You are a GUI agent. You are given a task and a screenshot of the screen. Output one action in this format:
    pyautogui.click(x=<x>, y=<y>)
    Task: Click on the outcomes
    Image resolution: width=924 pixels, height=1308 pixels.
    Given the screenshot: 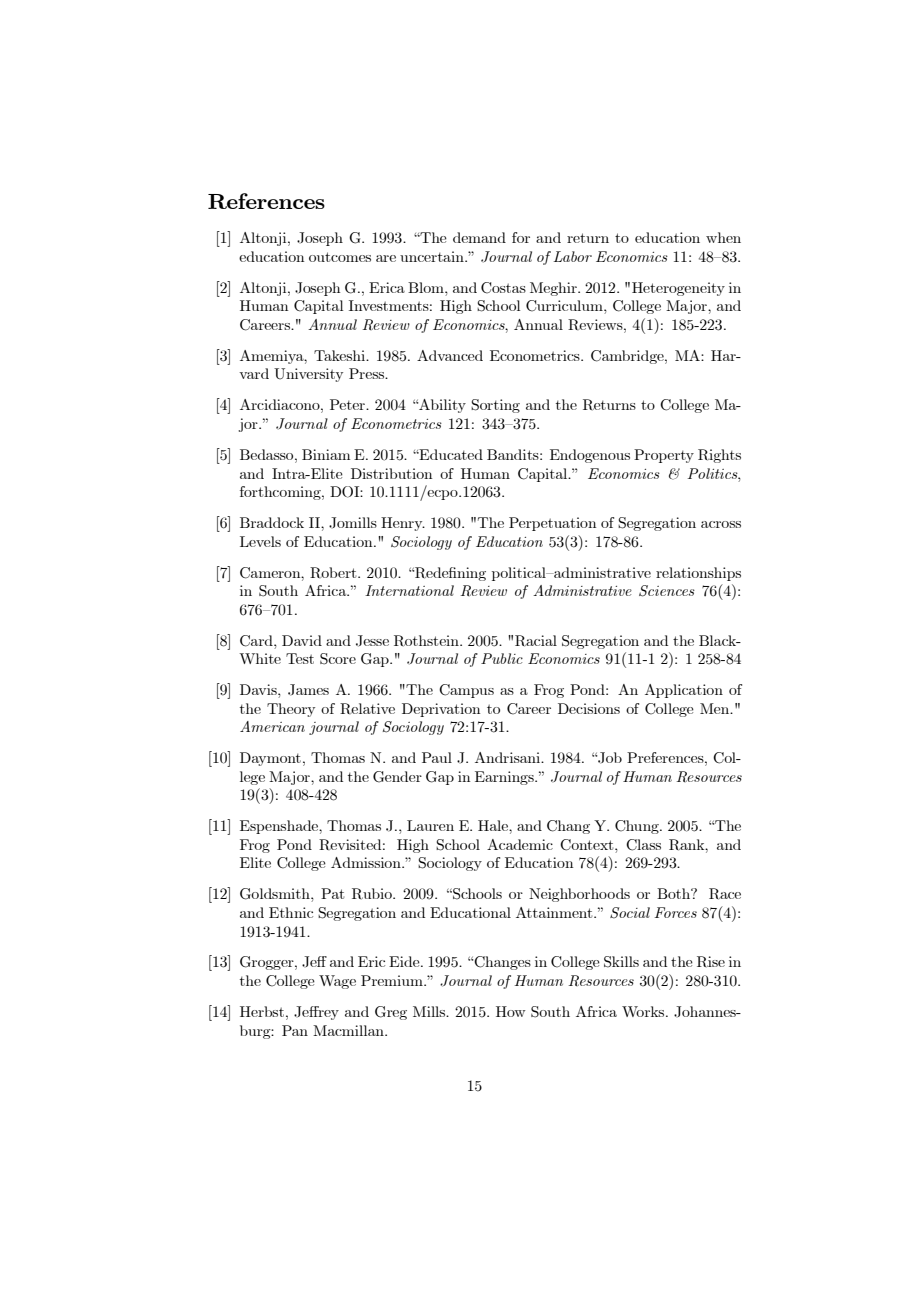 What is the action you would take?
    pyautogui.click(x=340, y=257)
